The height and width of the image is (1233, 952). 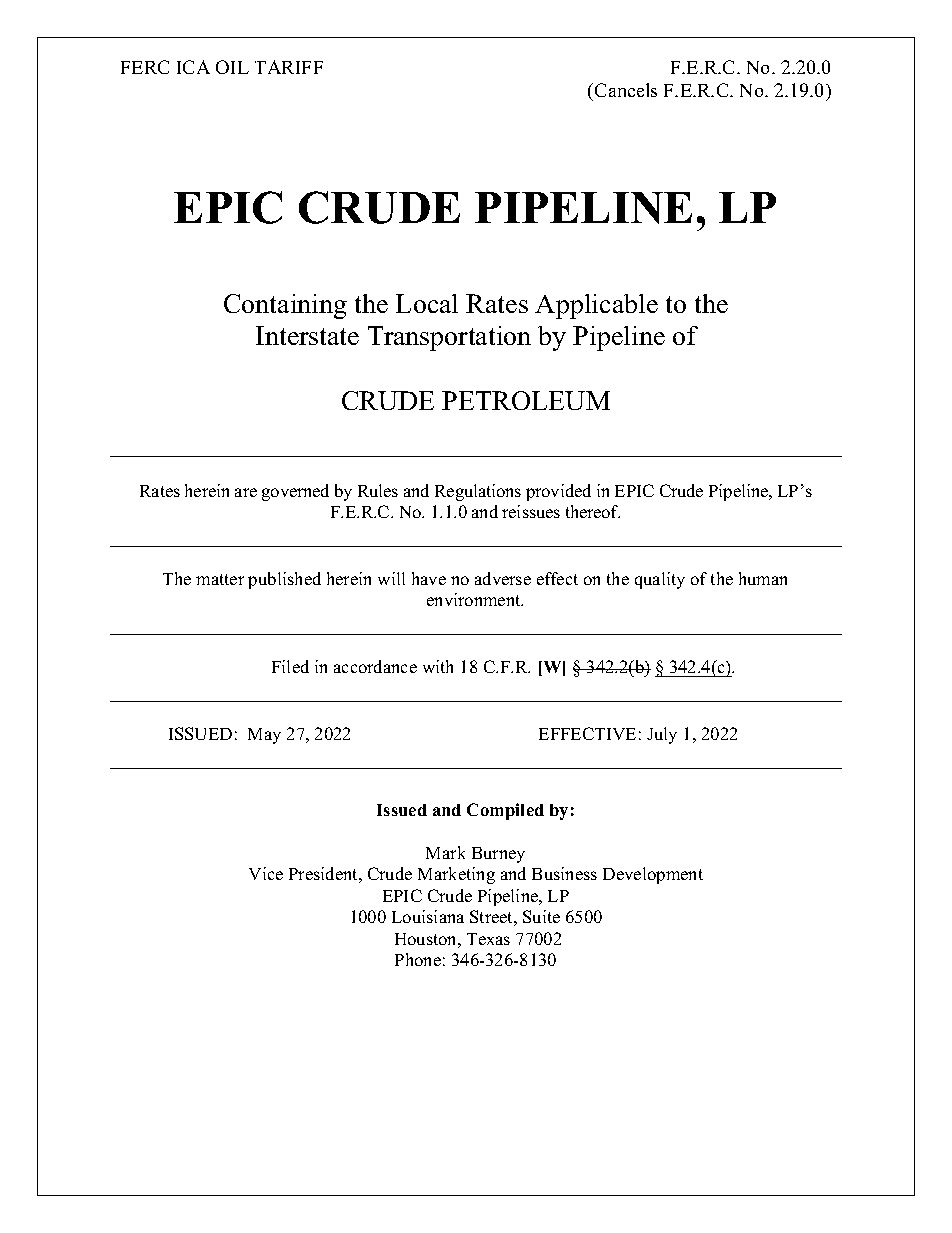 What do you see at coordinates (289, 67) in the image?
I see `TARIFF` at bounding box center [289, 67].
